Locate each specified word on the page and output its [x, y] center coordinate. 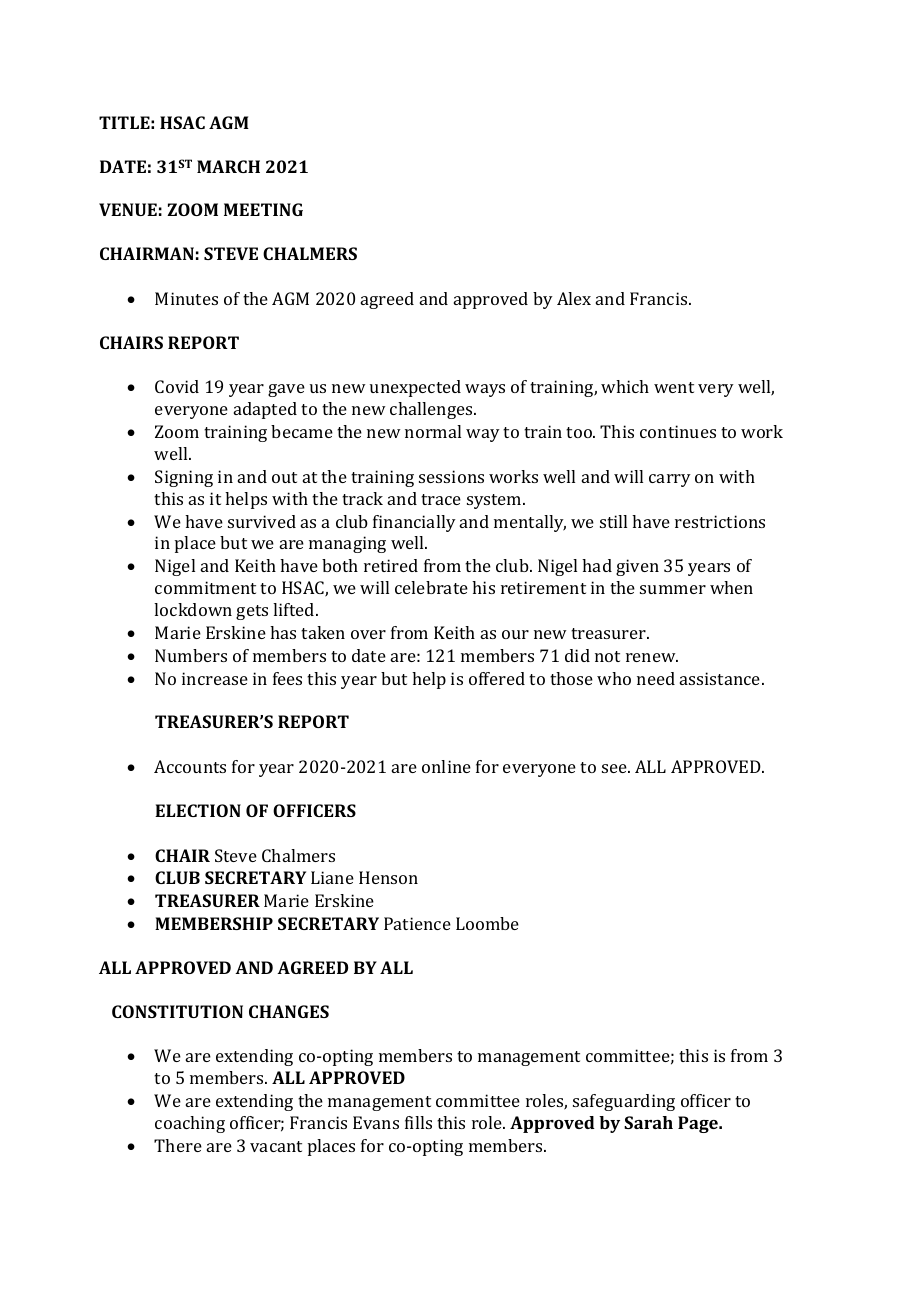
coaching [190, 1124]
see [615, 768]
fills [418, 1122]
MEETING [263, 209]
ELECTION [198, 810]
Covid [177, 386]
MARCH [228, 166]
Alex [574, 298]
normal [433, 431]
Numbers [191, 655]
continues [678, 431]
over [368, 634]
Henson [388, 877]
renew [652, 657]
